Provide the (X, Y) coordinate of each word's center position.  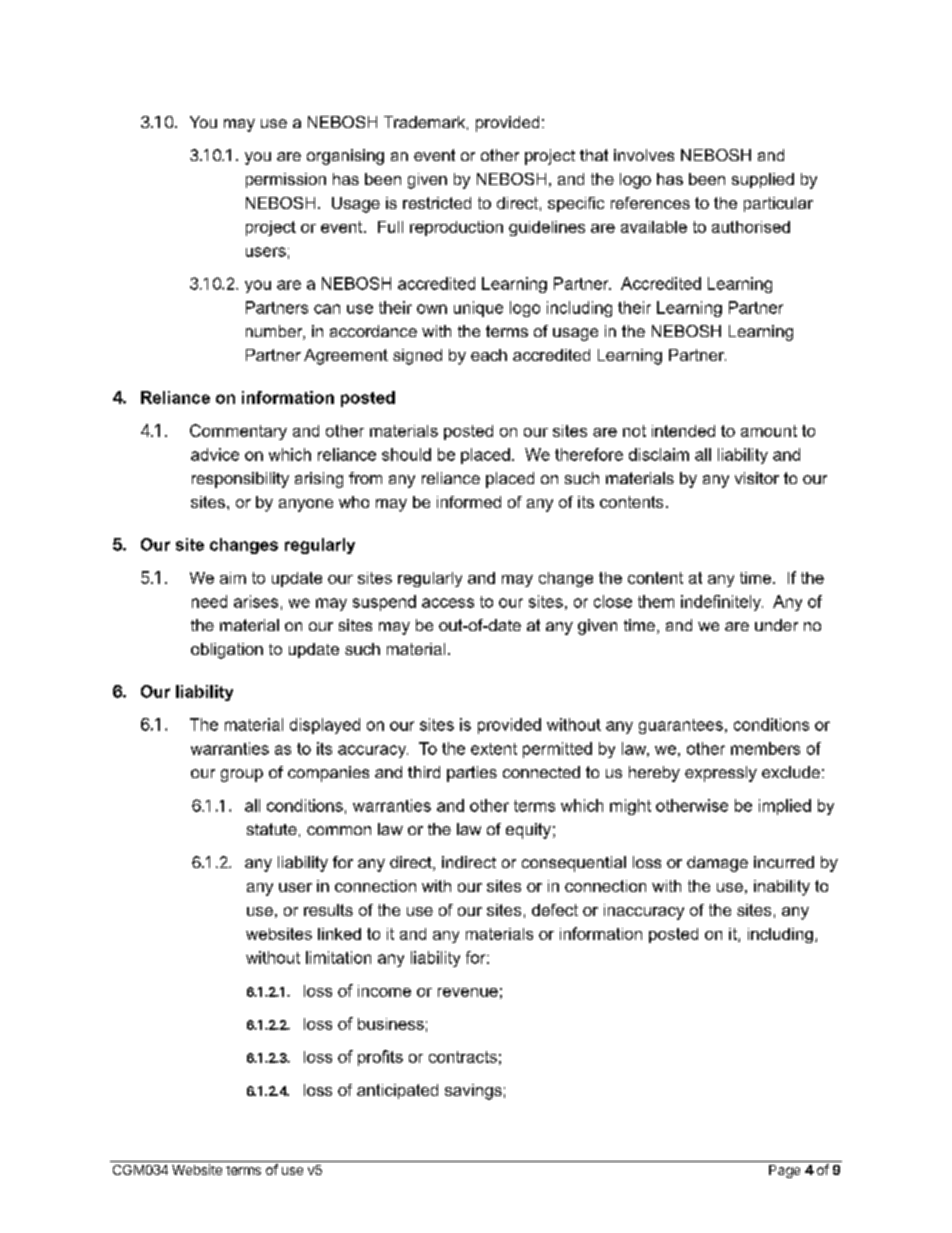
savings (473, 1092)
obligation (227, 651)
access (448, 603)
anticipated (397, 1091)
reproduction (456, 228)
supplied (763, 180)
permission (286, 180)
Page (784, 1171)
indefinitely (722, 603)
